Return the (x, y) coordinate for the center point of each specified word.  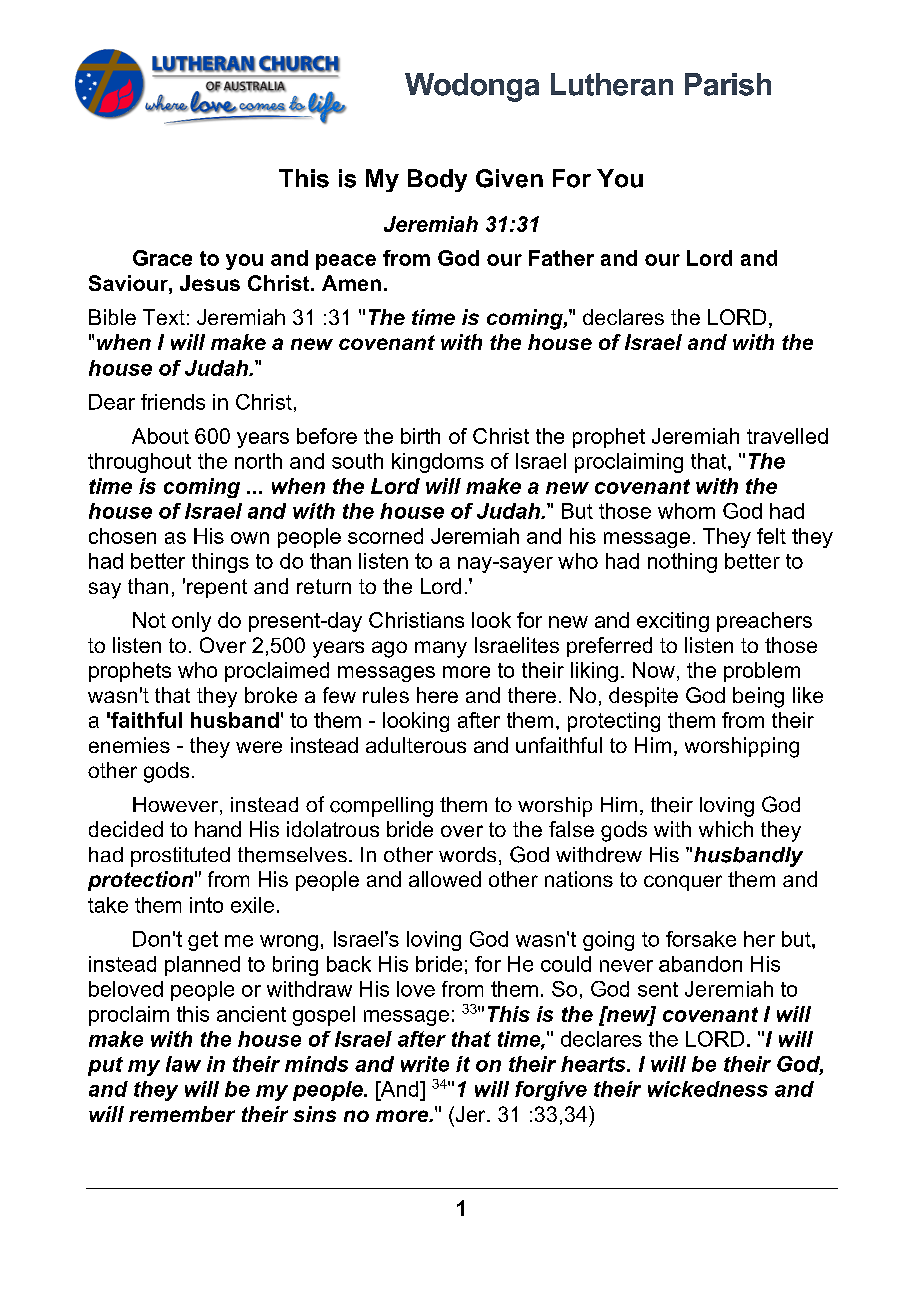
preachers (764, 622)
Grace (162, 258)
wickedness (708, 1089)
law (183, 1064)
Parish (728, 84)
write (425, 1064)
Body (437, 180)
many (441, 649)
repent (217, 588)
